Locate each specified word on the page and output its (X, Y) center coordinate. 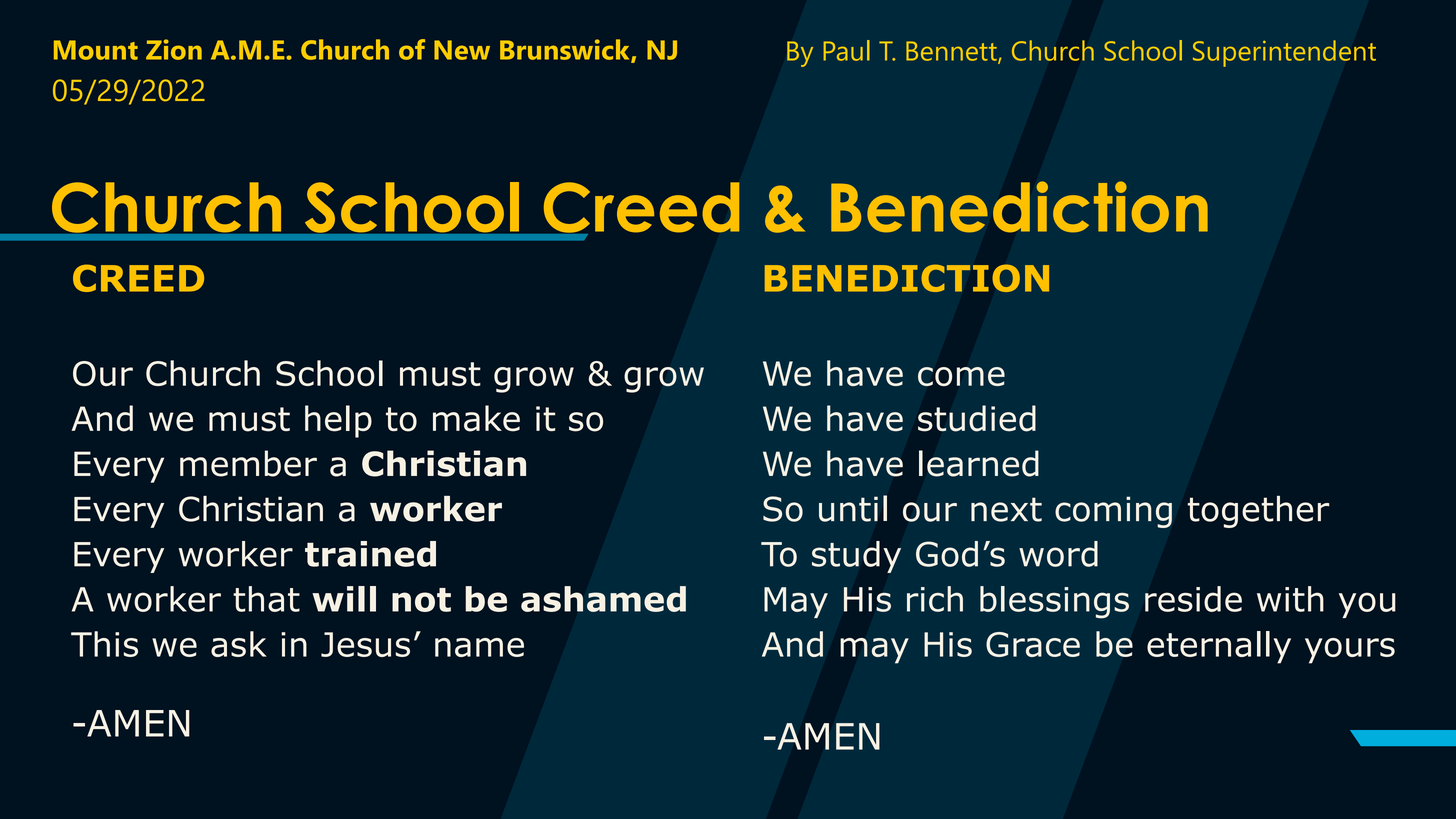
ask (239, 644)
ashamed (603, 599)
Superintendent (1284, 53)
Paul (846, 50)
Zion (174, 49)
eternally (1219, 647)
